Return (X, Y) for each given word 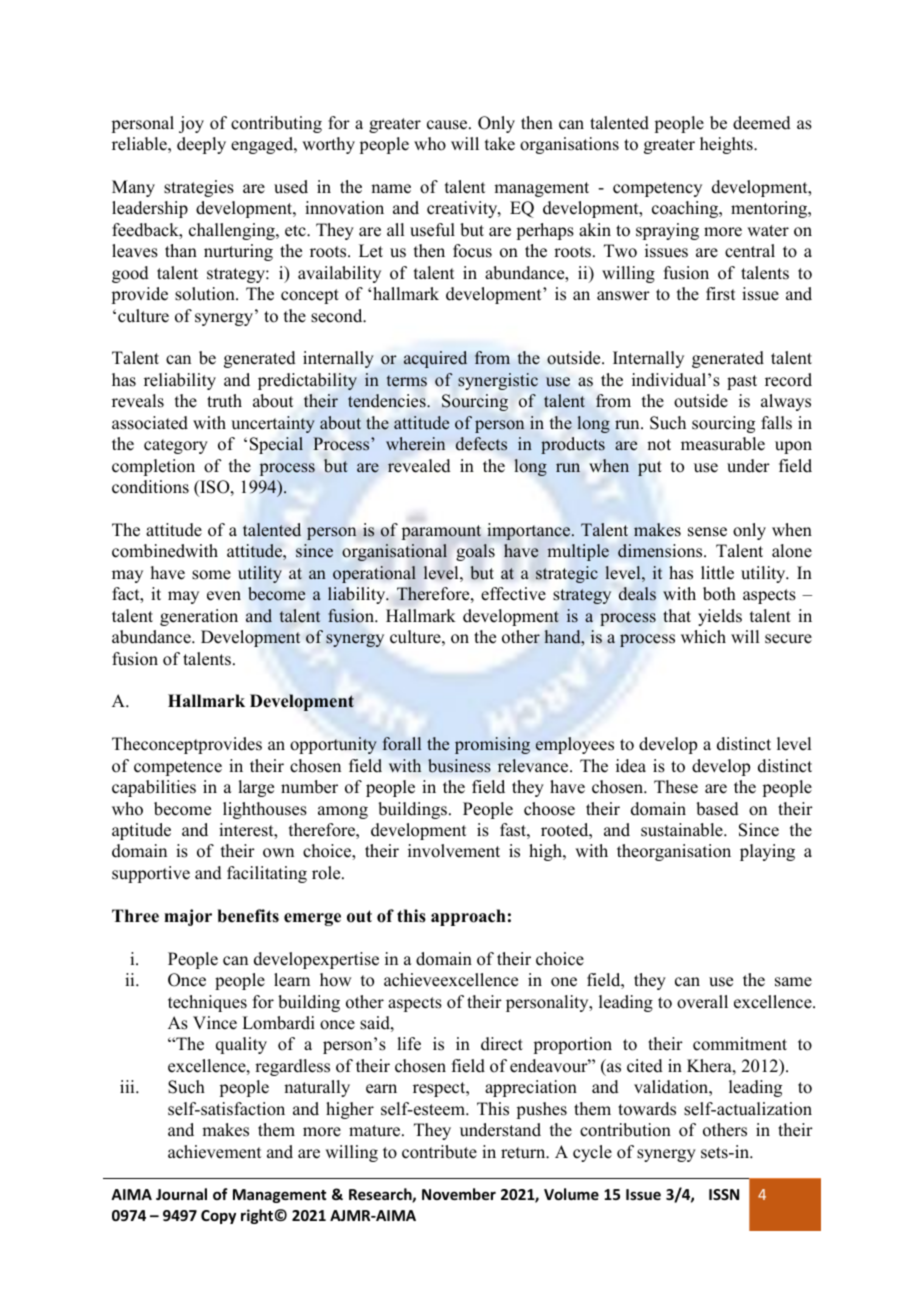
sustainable (683, 830)
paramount (441, 532)
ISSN (724, 1194)
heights (727, 145)
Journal (181, 1194)
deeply (201, 145)
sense (707, 532)
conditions (150, 487)
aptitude (141, 831)
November (459, 1194)
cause (448, 125)
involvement (454, 851)
